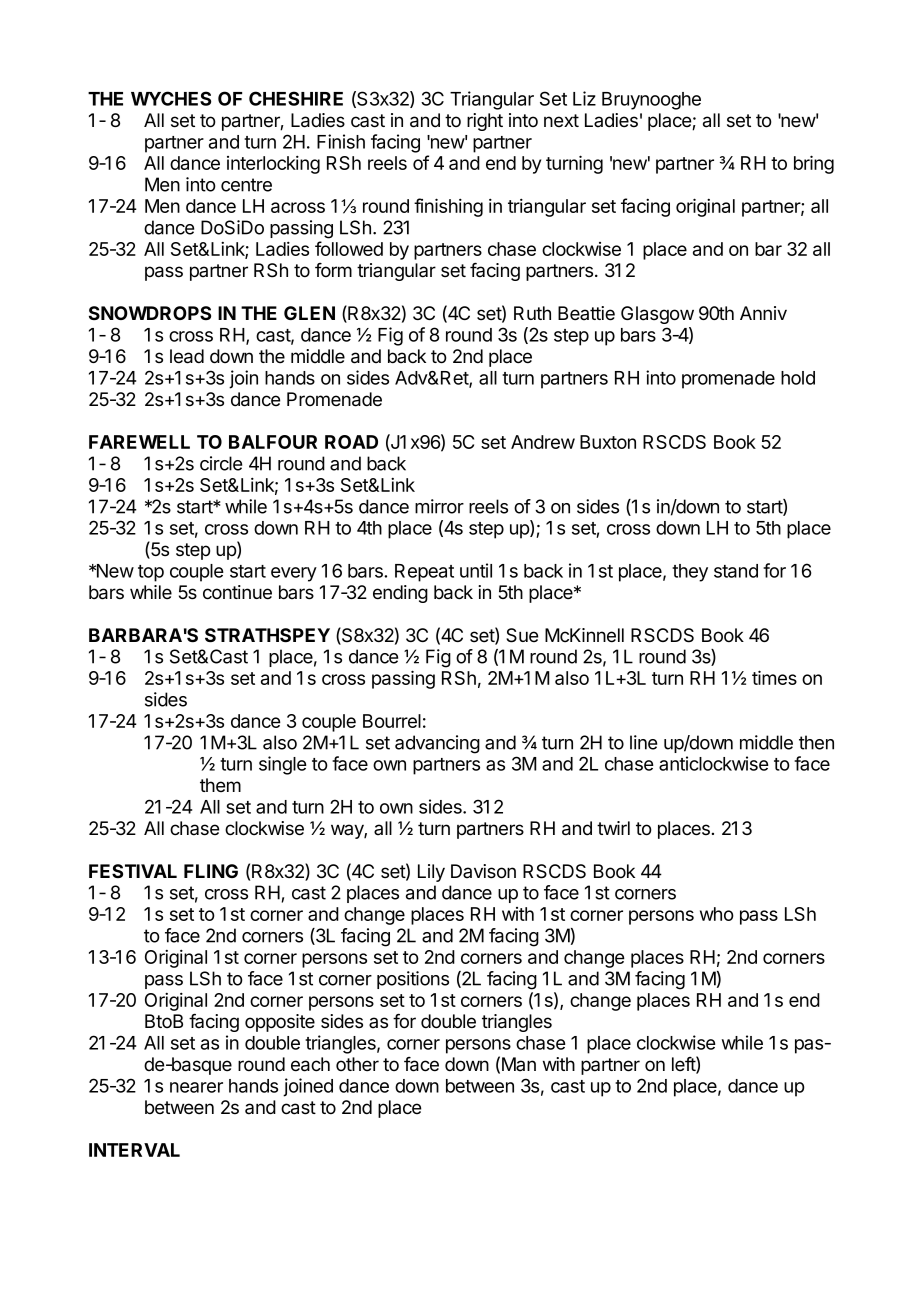 This screenshot has height=1309, width=924. Describe the element at coordinates (736, 571) in the screenshot. I see `stand` at that location.
